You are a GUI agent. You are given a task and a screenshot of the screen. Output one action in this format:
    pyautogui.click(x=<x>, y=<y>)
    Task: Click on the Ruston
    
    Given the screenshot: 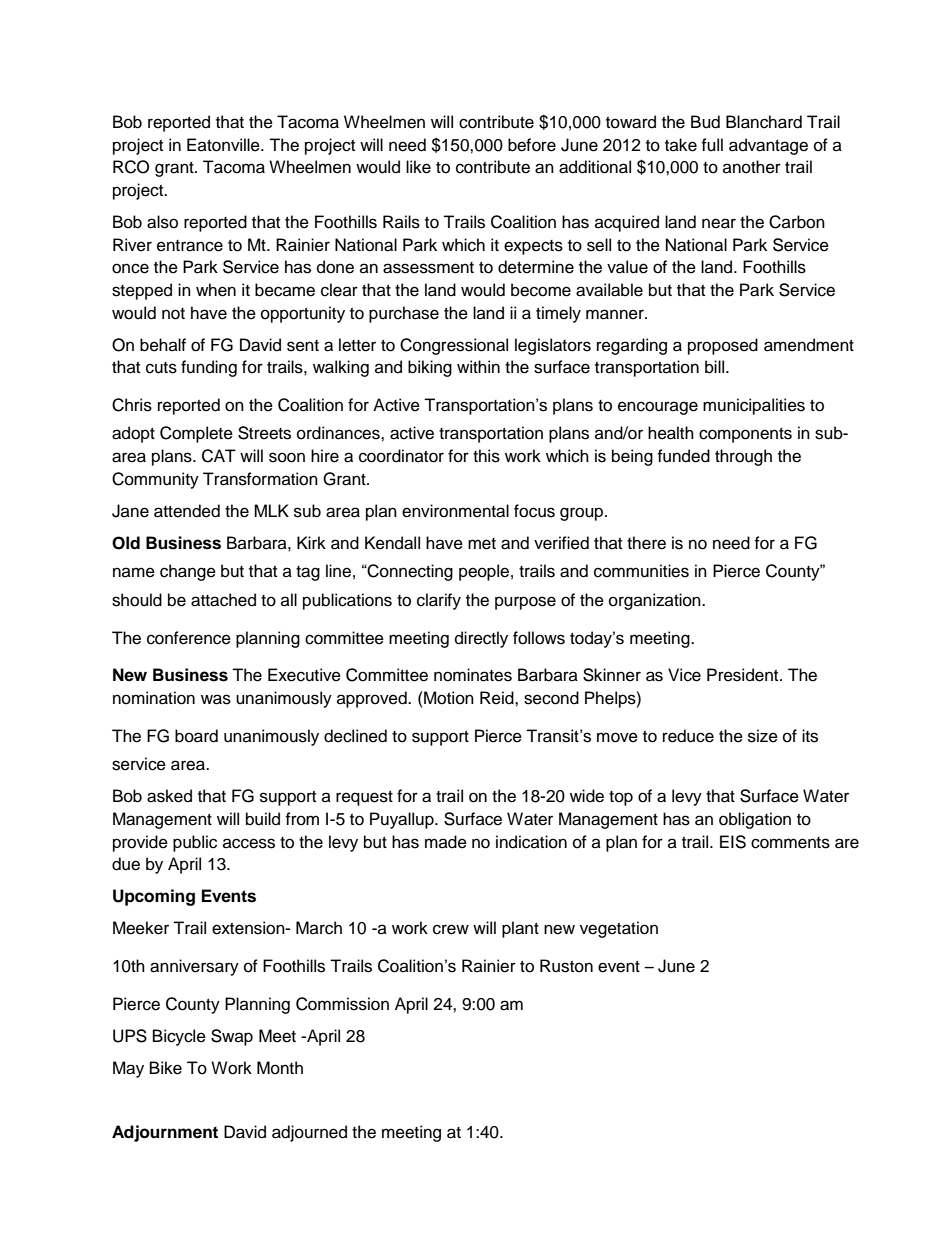 What is the action you would take?
    pyautogui.click(x=566, y=966)
